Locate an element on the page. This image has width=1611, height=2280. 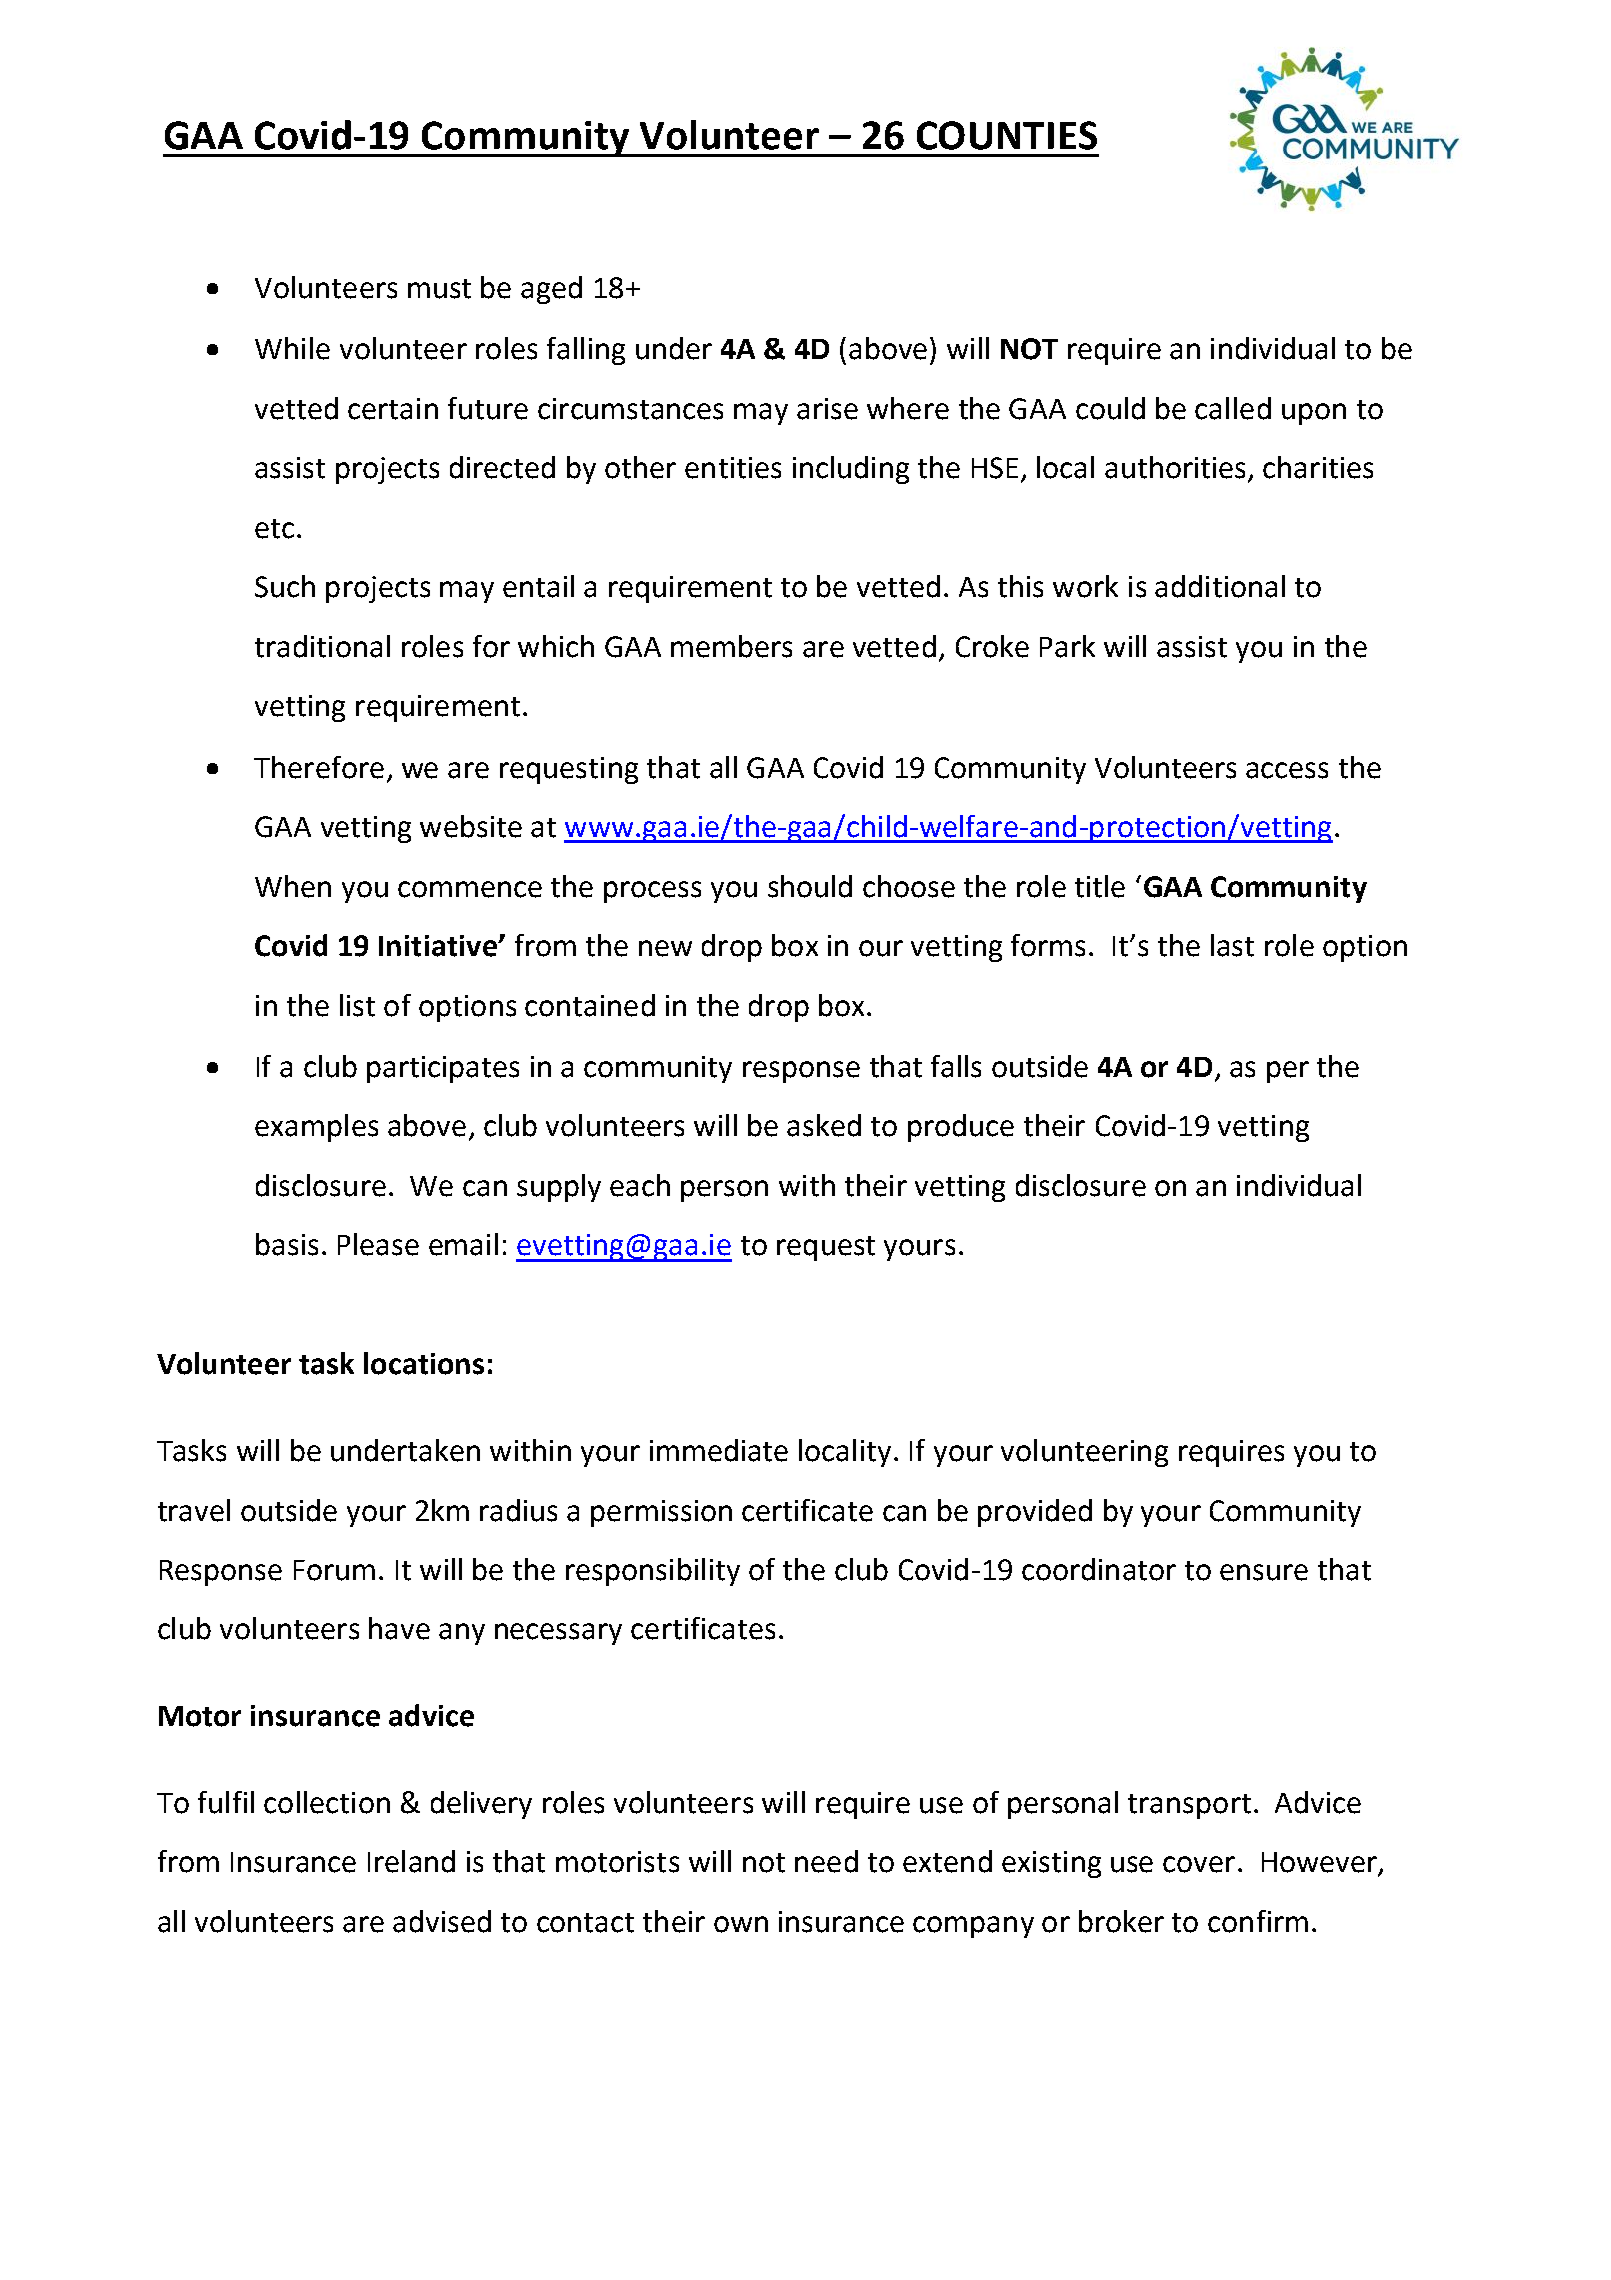
When is located at coordinates (293, 886).
